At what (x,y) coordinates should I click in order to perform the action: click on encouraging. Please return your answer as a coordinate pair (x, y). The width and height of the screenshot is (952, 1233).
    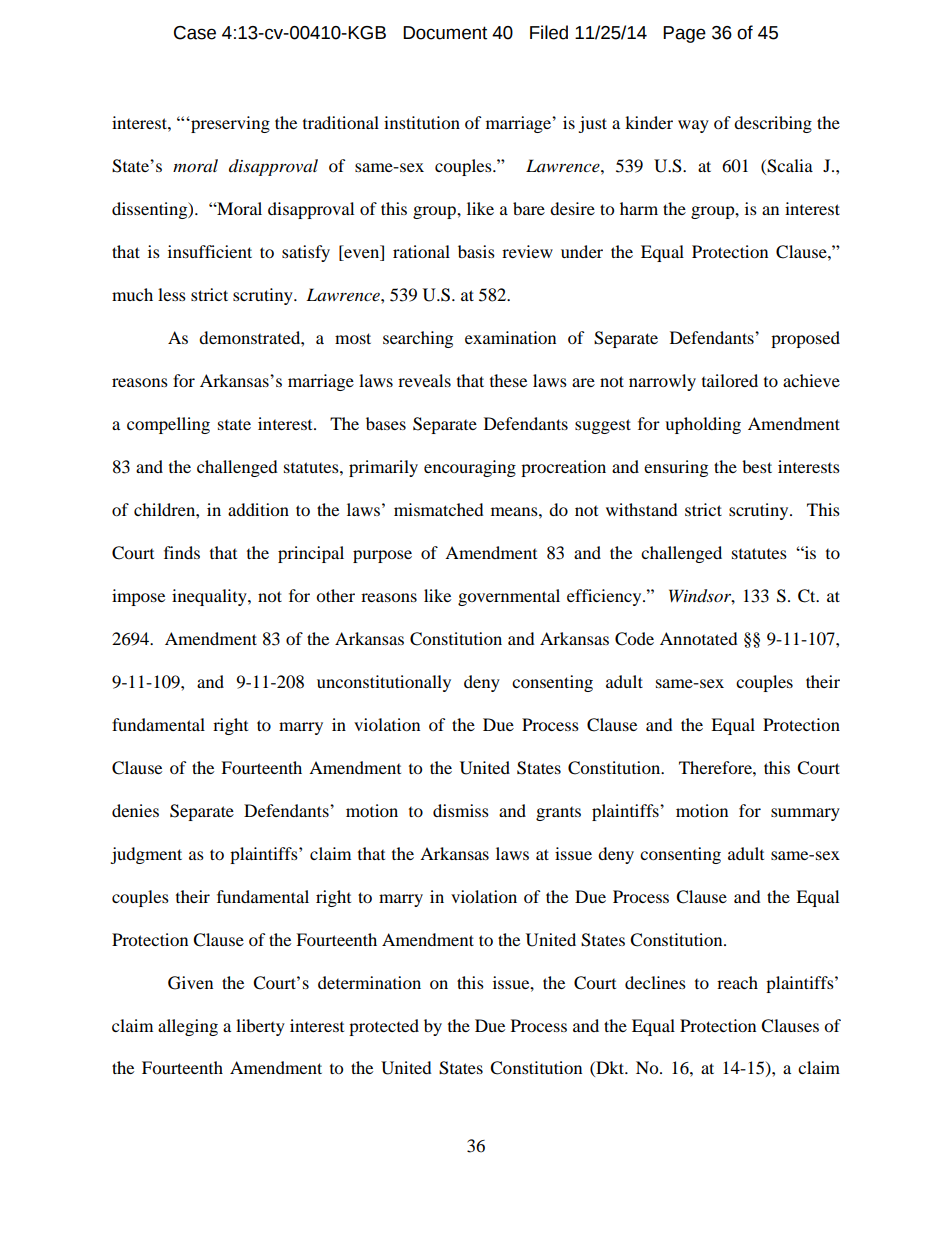
    Looking at the image, I should click on (470, 468).
